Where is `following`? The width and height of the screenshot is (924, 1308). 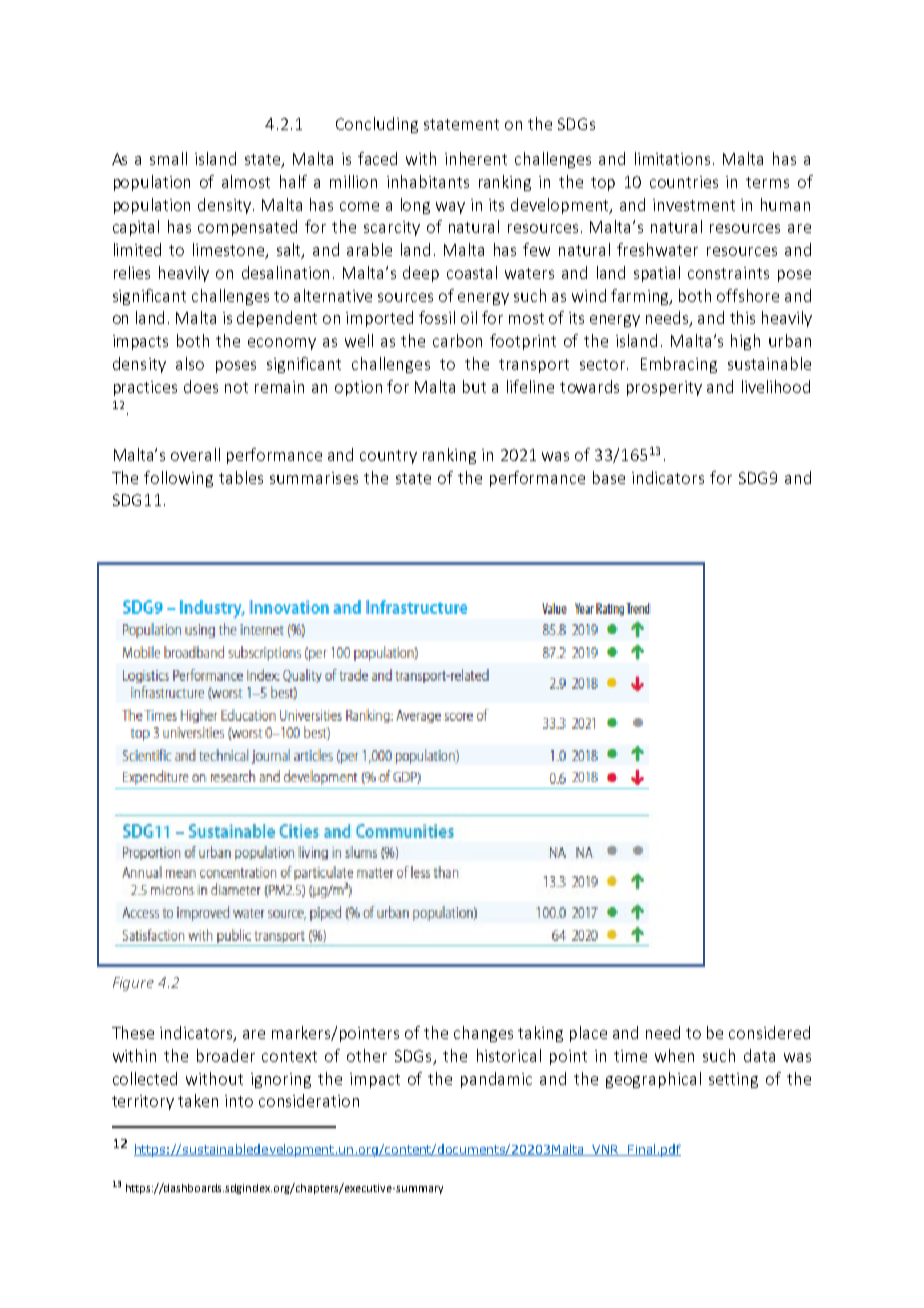 following is located at coordinates (178, 479).
